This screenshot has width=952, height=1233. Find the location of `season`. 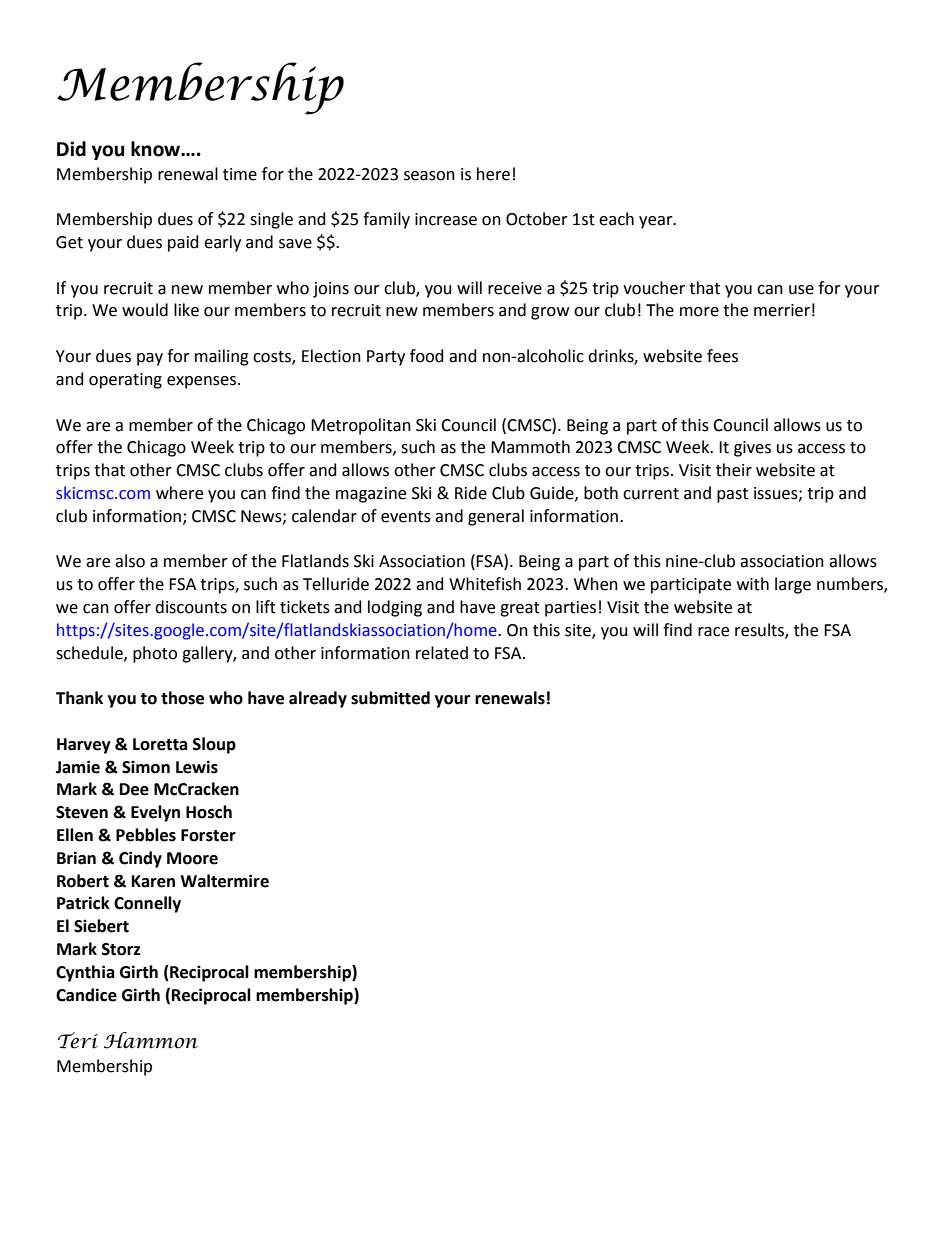

season is located at coordinates (429, 176).
